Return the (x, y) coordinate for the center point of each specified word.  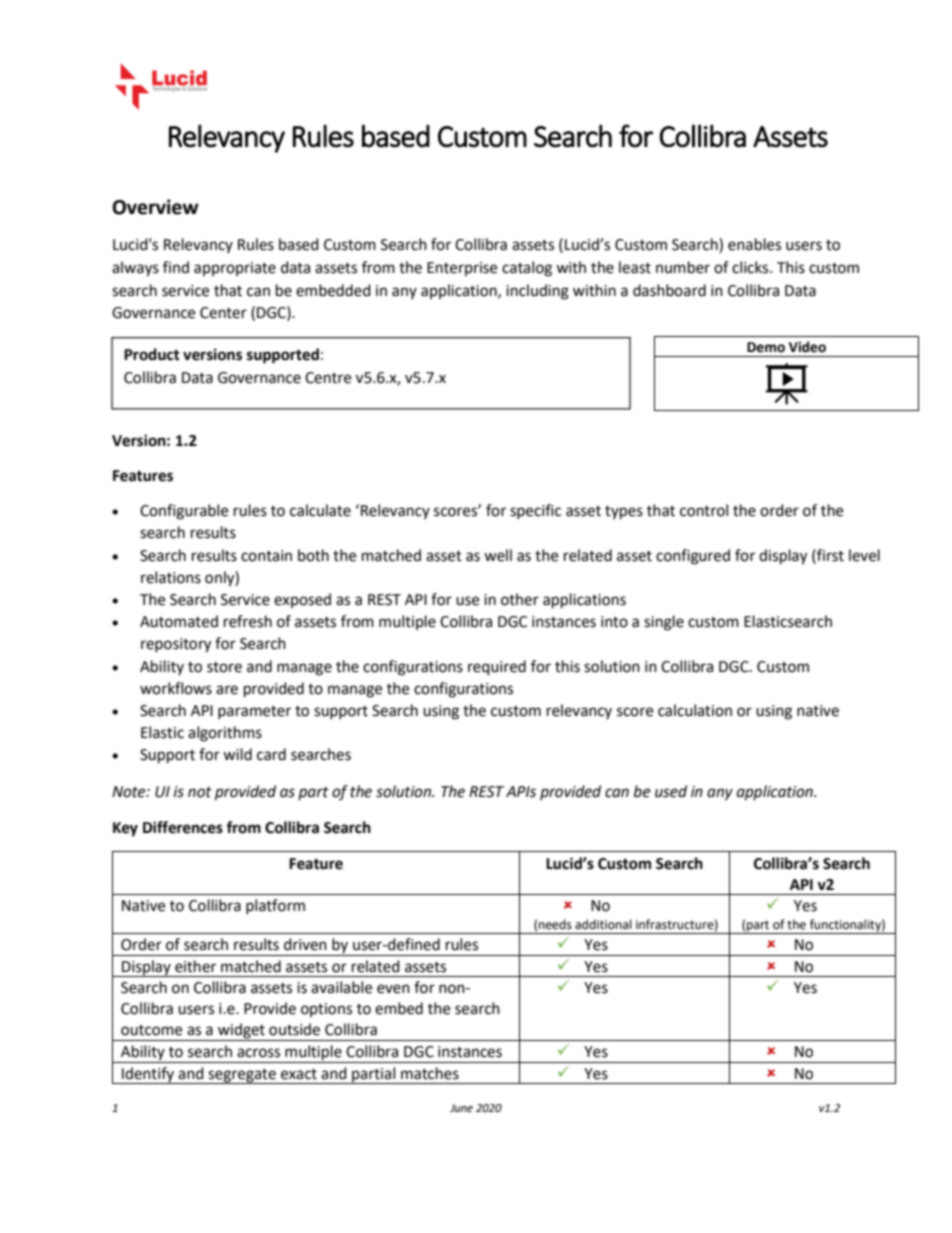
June (461, 1108)
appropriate (235, 269)
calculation (695, 710)
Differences (183, 827)
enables (754, 244)
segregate (242, 1076)
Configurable (184, 512)
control (704, 510)
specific (535, 511)
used (671, 791)
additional (603, 924)
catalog (527, 269)
